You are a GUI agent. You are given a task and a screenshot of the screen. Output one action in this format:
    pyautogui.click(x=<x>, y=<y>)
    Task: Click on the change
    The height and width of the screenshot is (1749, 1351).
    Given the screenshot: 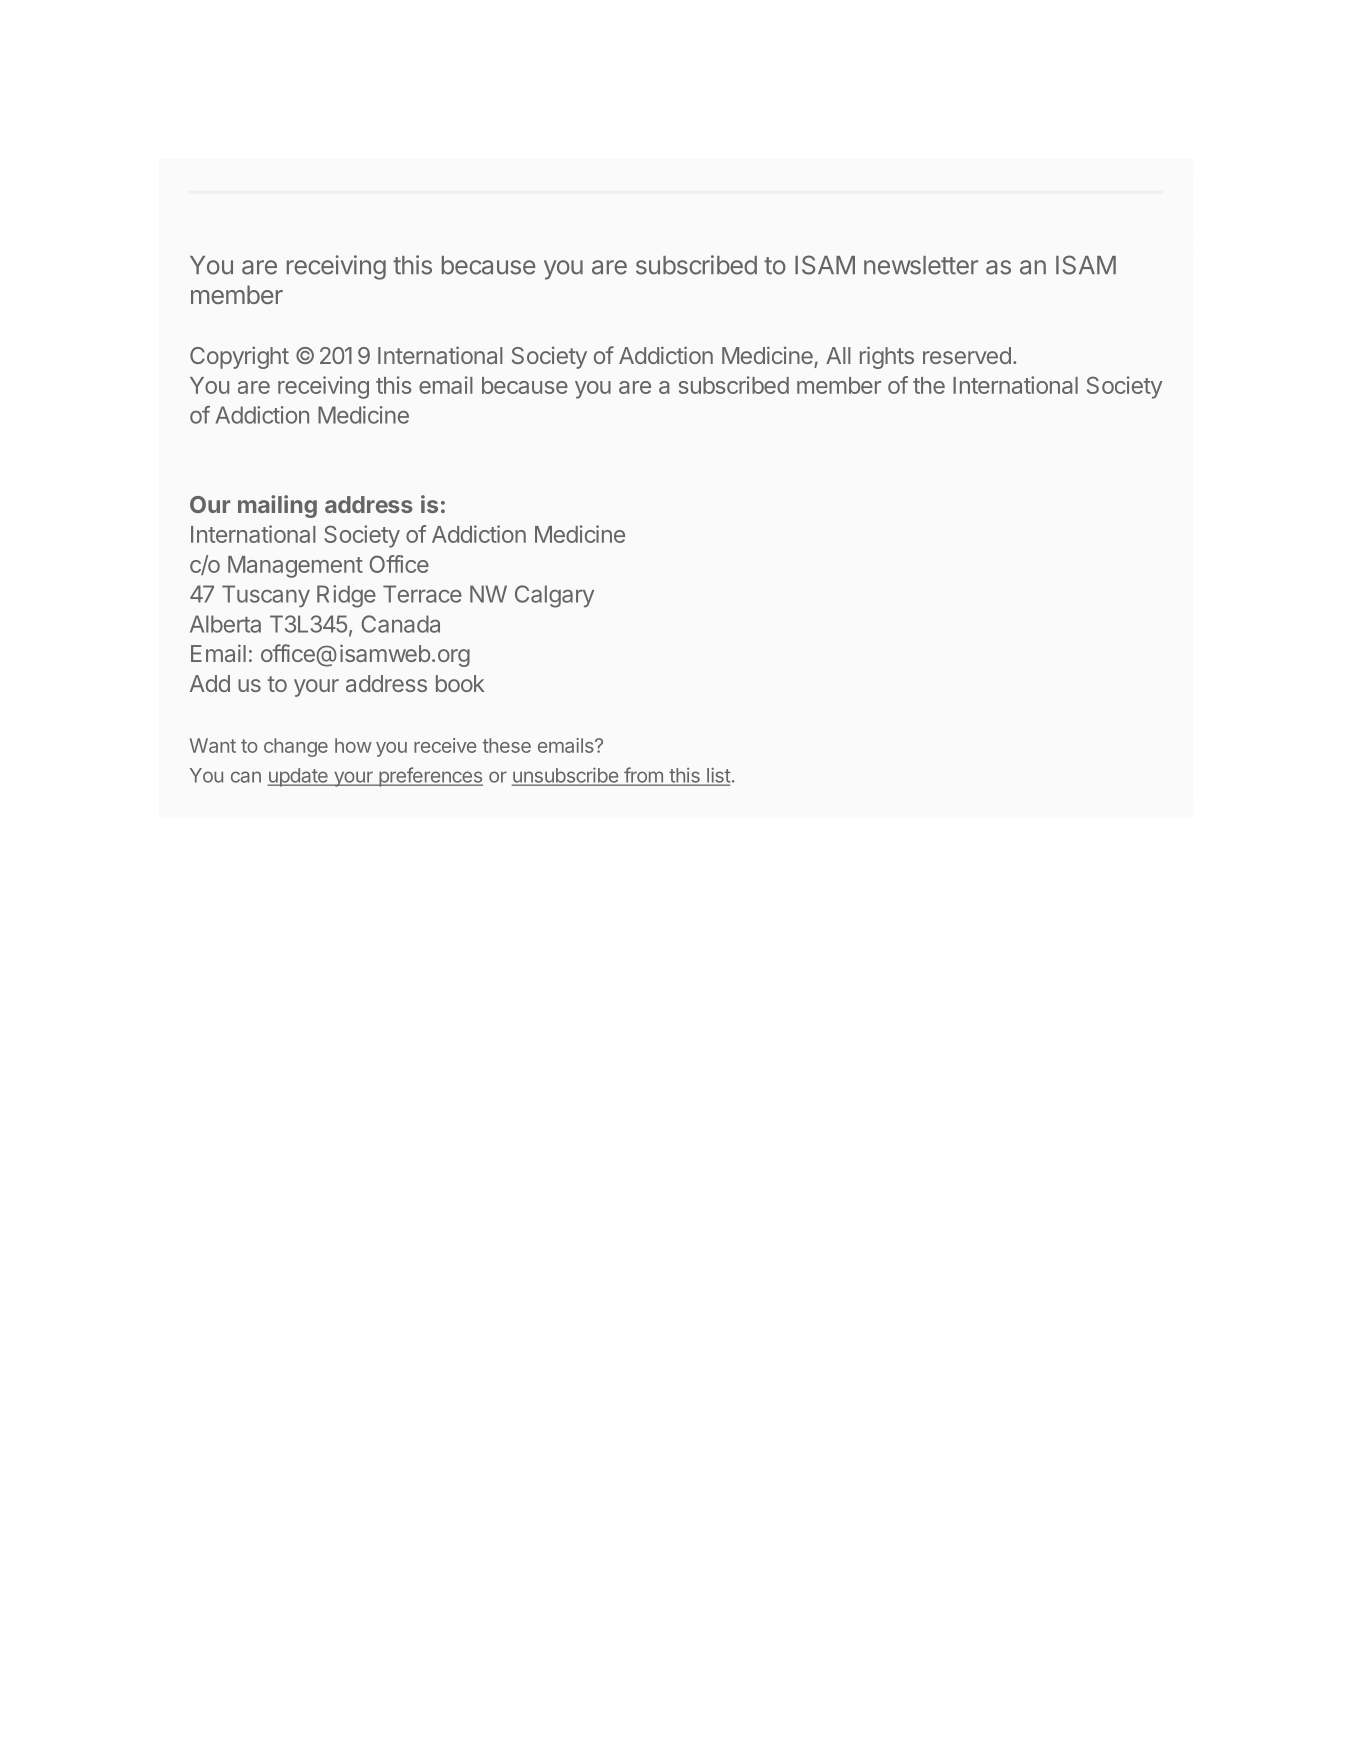 What is the action you would take?
    pyautogui.click(x=296, y=747)
